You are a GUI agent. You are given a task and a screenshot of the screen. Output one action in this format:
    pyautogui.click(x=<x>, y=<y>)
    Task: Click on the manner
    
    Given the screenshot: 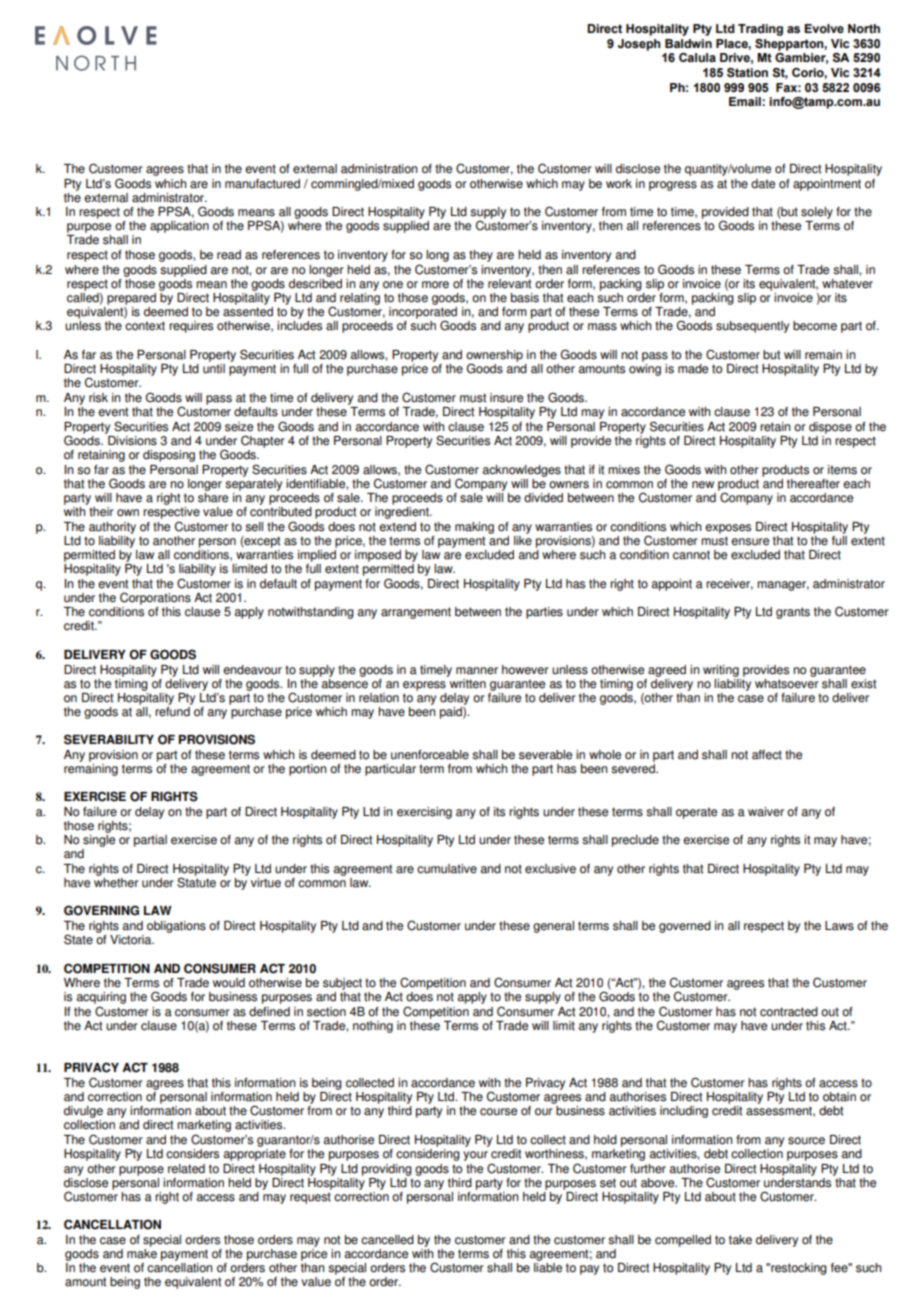 What is the action you would take?
    pyautogui.click(x=477, y=671)
